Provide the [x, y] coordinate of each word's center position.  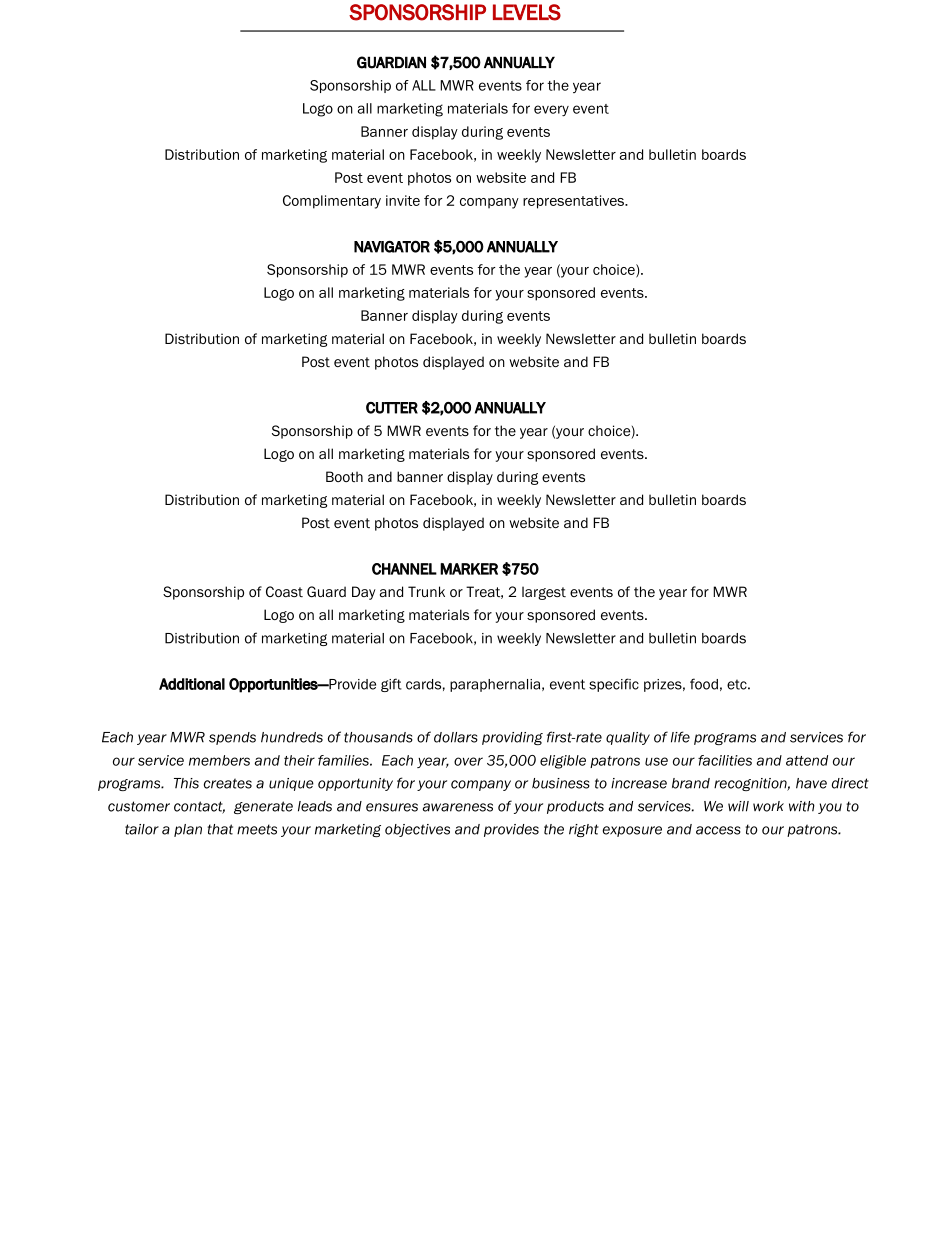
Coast [284, 591]
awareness [458, 807]
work [768, 806]
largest [544, 593]
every [551, 111]
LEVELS [527, 12]
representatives [574, 202]
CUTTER [392, 408]
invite [403, 200]
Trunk [426, 591]
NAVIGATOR [392, 246]
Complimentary [332, 202]
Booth [344, 476]
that [220, 829]
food [704, 684]
